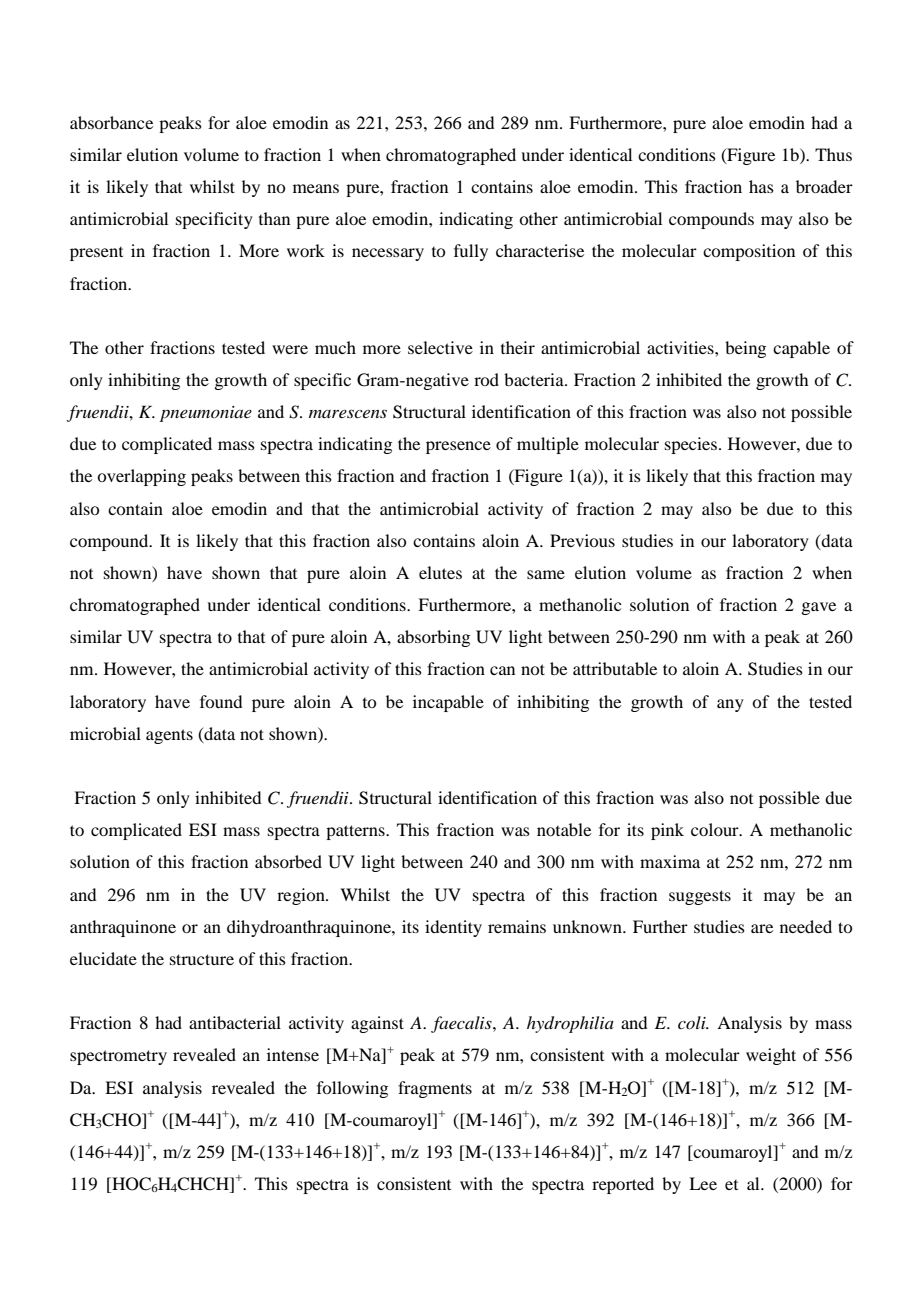  What do you see at coordinates (111, 122) in the screenshot?
I see `absorbance` at bounding box center [111, 122].
